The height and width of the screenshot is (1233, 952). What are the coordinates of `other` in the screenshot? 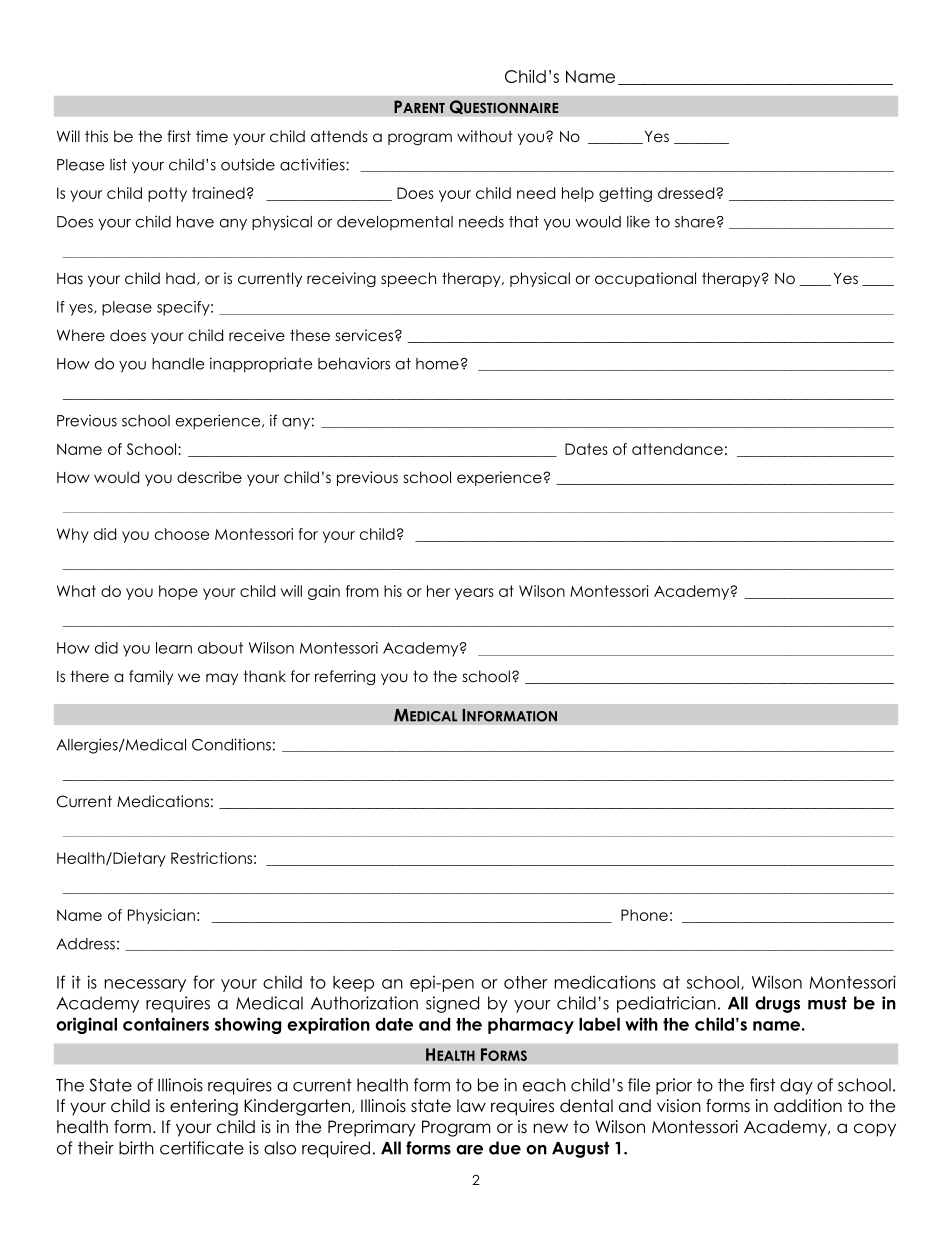 It's located at (526, 982).
